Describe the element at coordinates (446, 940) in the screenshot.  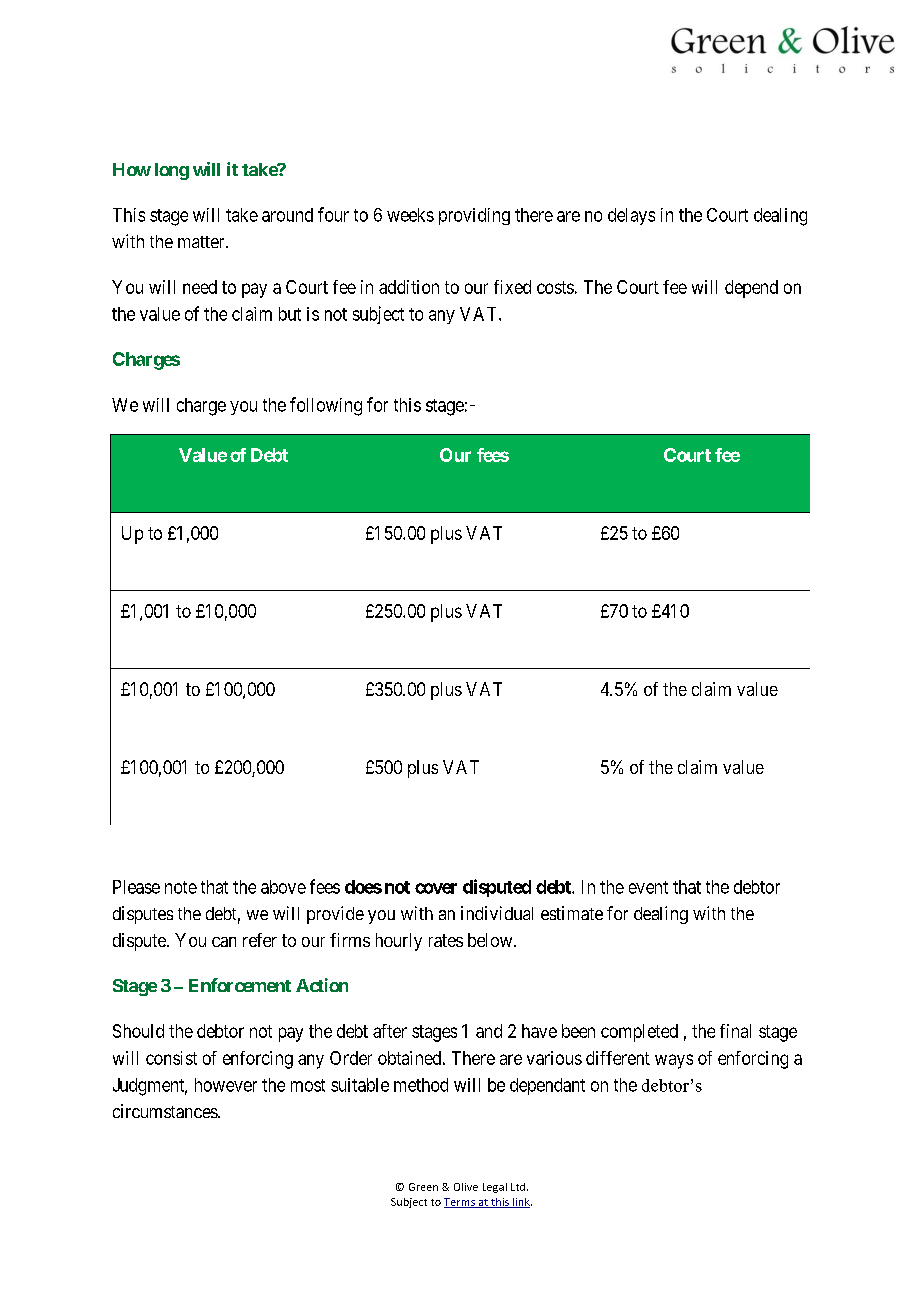
I see `rates` at that location.
